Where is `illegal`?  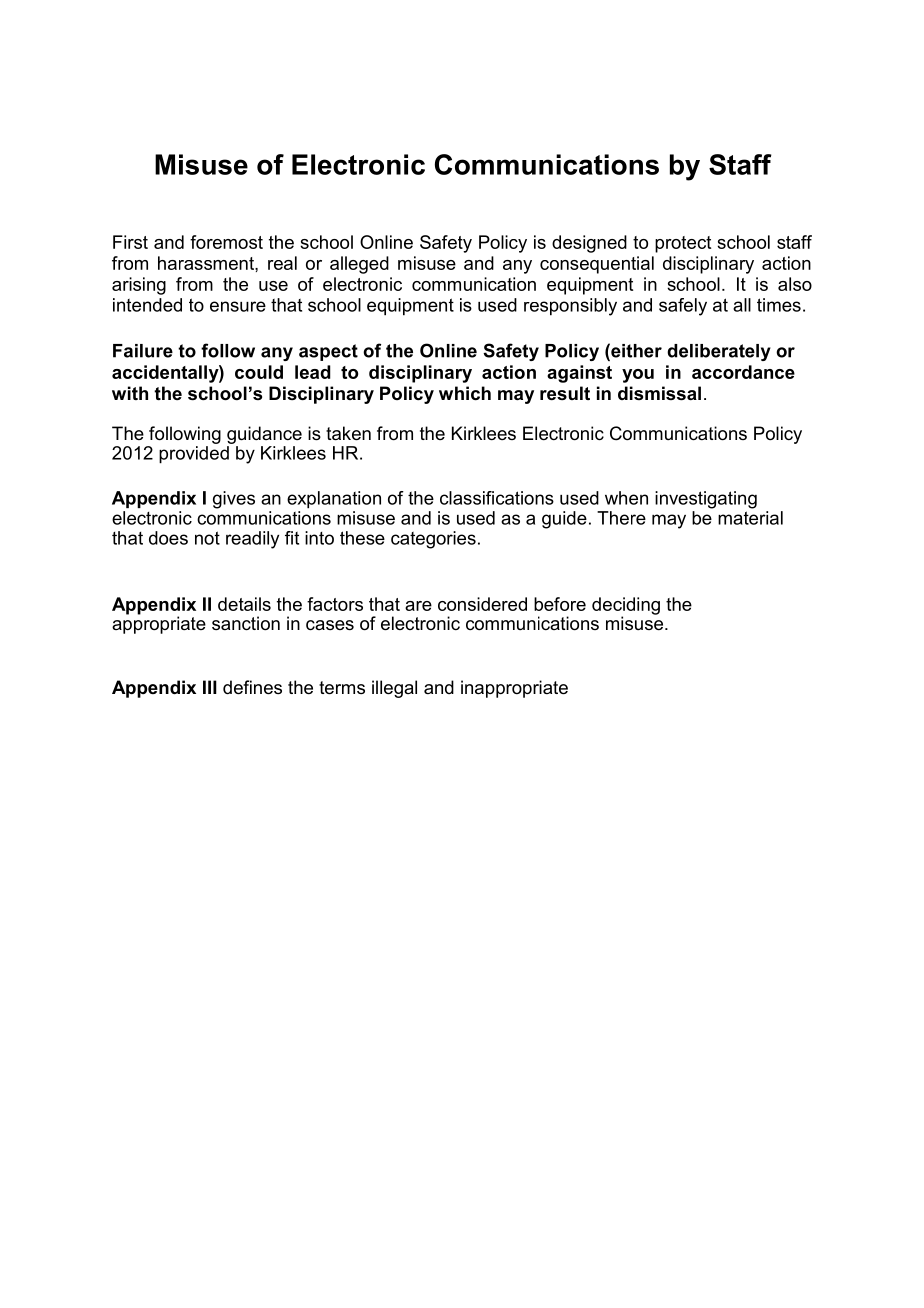 illegal is located at coordinates (394, 689).
